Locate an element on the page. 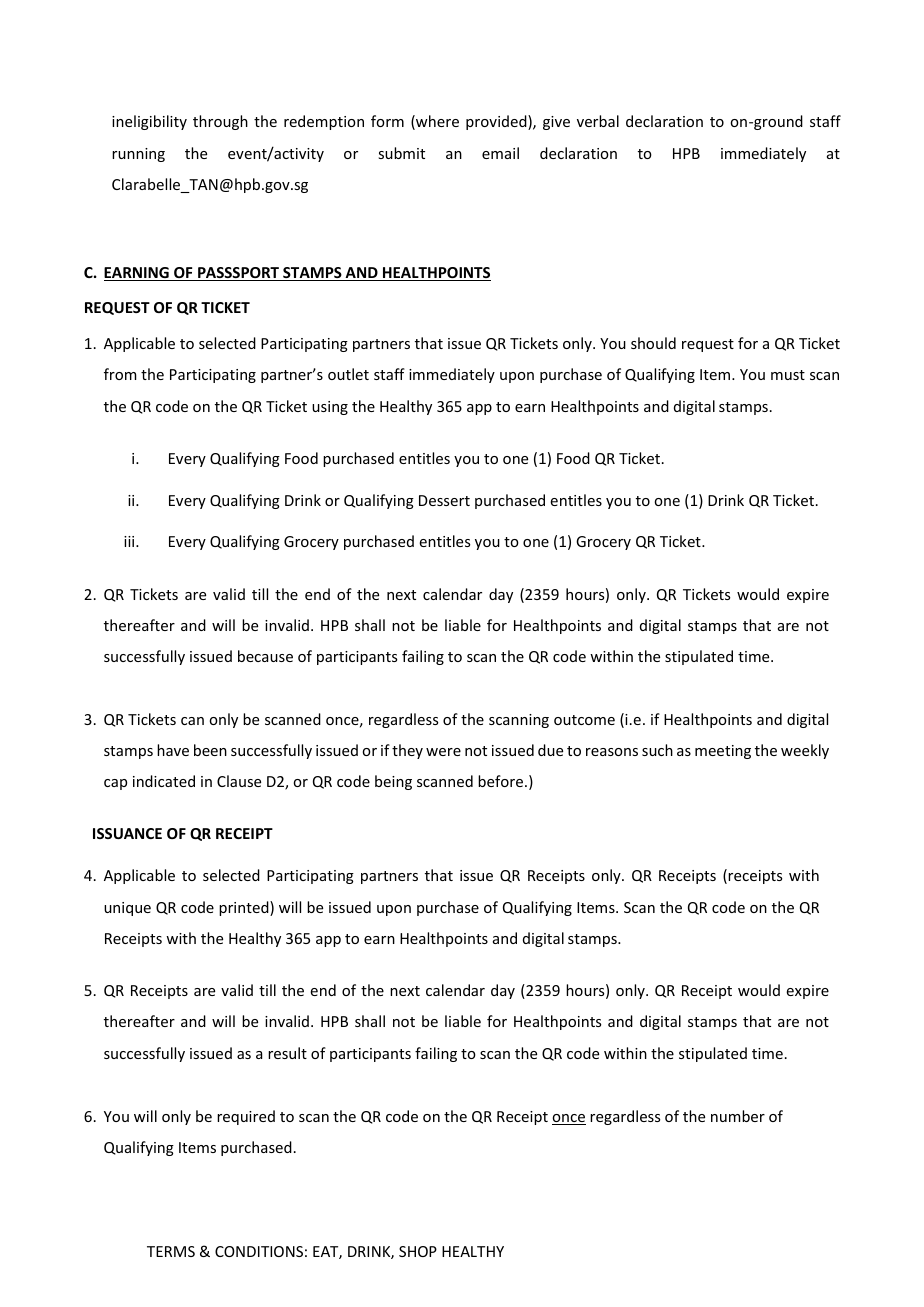 The height and width of the document is (1307, 924). SHOP is located at coordinates (418, 1251).
